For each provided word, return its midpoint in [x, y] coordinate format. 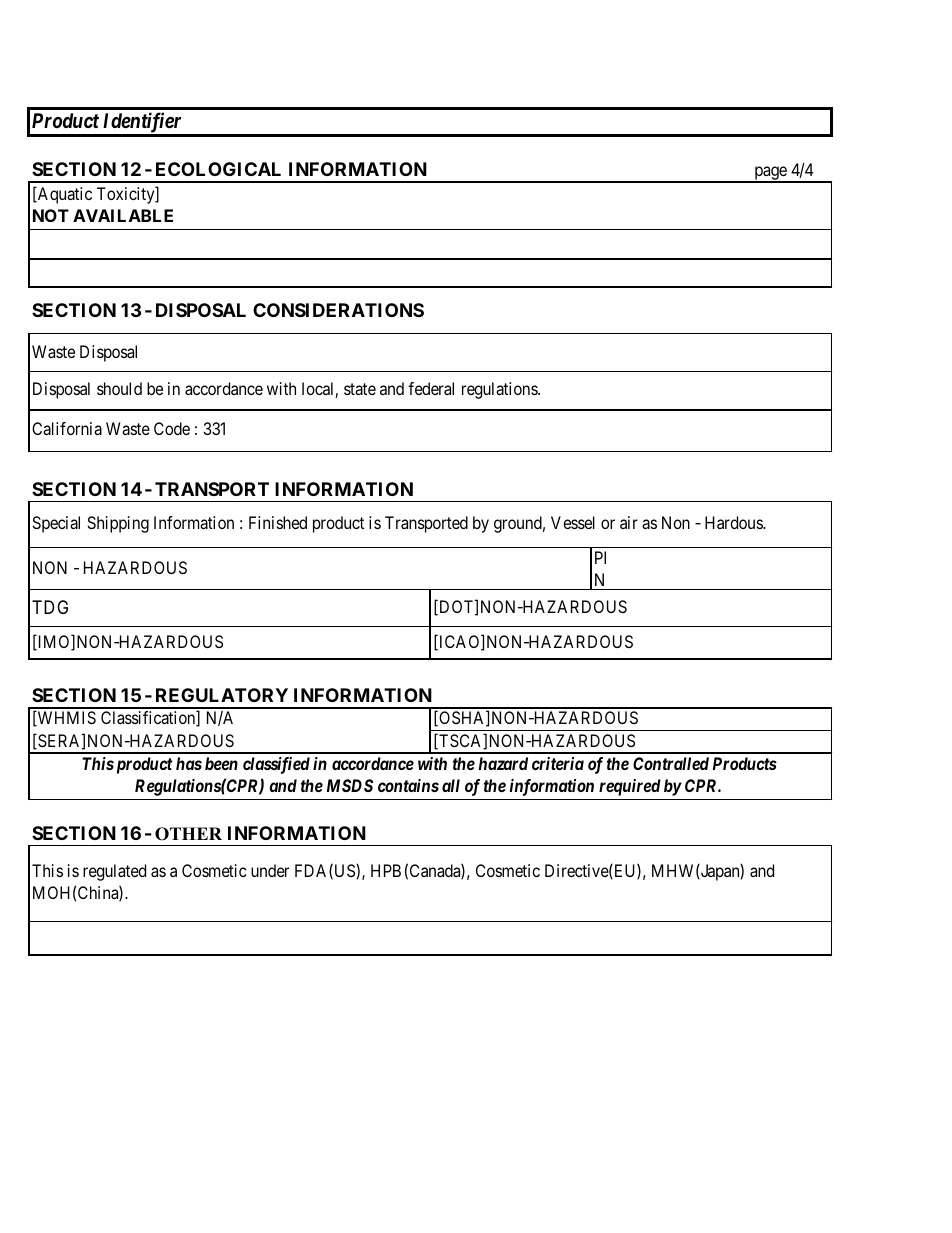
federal [431, 388]
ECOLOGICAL [218, 169]
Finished [278, 522]
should [119, 388]
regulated [114, 872]
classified [276, 765]
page [770, 174]
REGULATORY [222, 695]
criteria [558, 763]
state [360, 389]
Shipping [118, 524]
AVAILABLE [123, 215]
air [629, 522]
